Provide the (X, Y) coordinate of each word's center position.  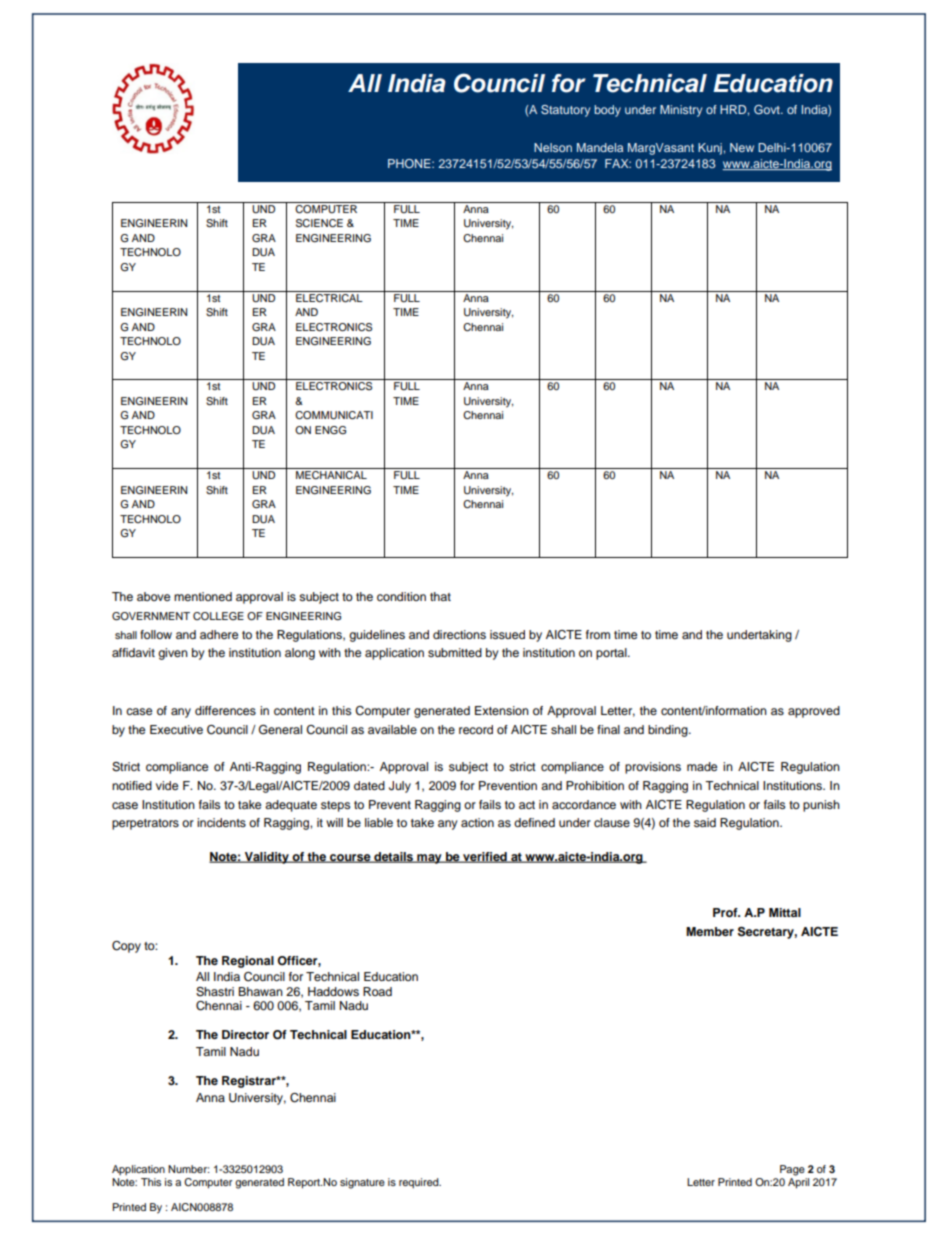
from (598, 634)
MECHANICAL (331, 475)
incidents (221, 822)
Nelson (553, 147)
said (705, 822)
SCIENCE (319, 223)
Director (245, 1034)
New (742, 147)
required (420, 1183)
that (440, 596)
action (477, 822)
